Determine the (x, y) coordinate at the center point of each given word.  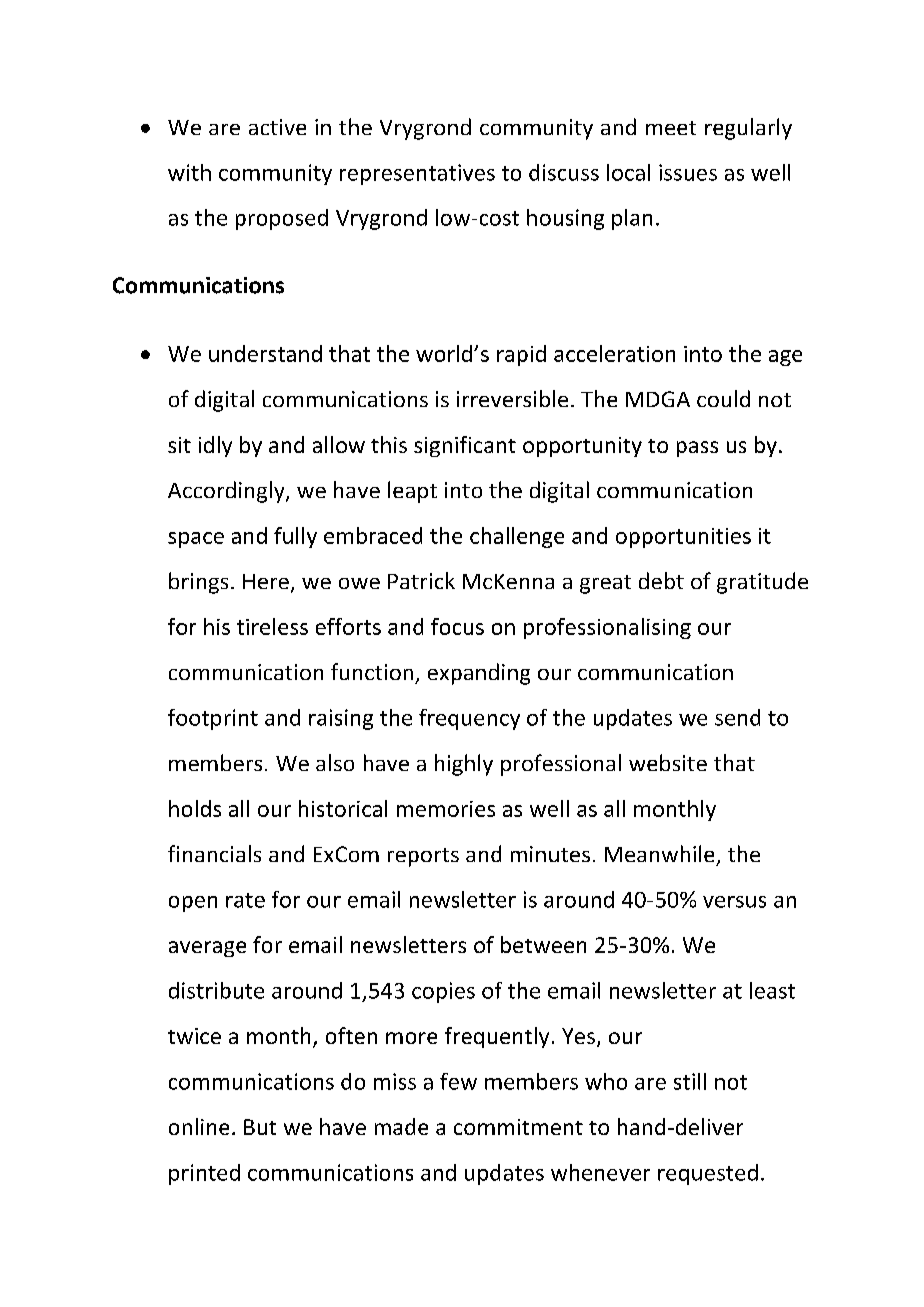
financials (214, 853)
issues (688, 172)
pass (697, 449)
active (277, 127)
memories (446, 809)
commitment (518, 1127)
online (199, 1126)
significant (465, 446)
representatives (417, 174)
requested (708, 1174)
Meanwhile (659, 853)
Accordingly (227, 492)
